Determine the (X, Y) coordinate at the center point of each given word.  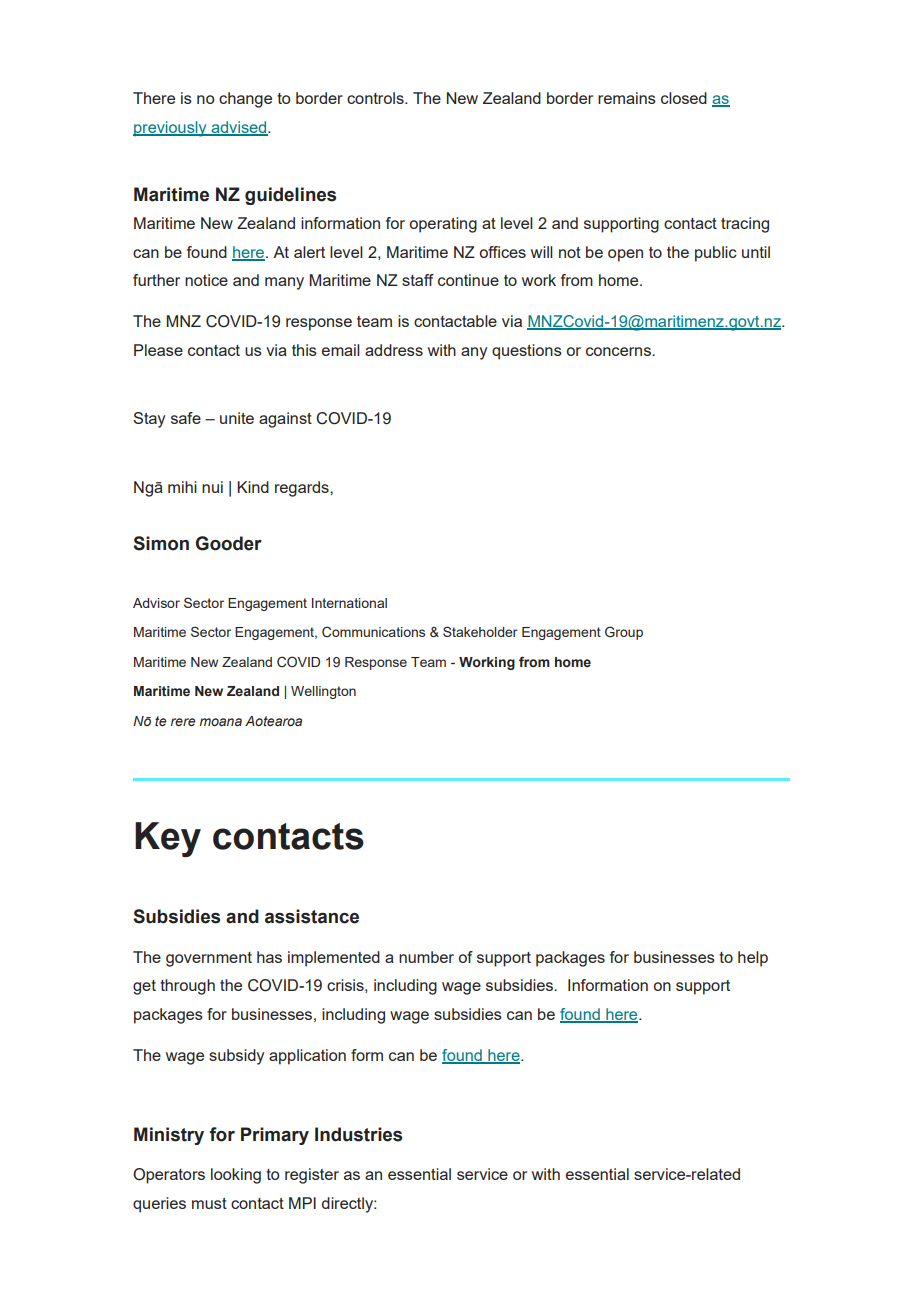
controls (376, 98)
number (426, 957)
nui (212, 487)
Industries (358, 1134)
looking (236, 1176)
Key (168, 839)
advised (239, 128)
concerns (619, 351)
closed (684, 98)
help (753, 959)
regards (303, 489)
